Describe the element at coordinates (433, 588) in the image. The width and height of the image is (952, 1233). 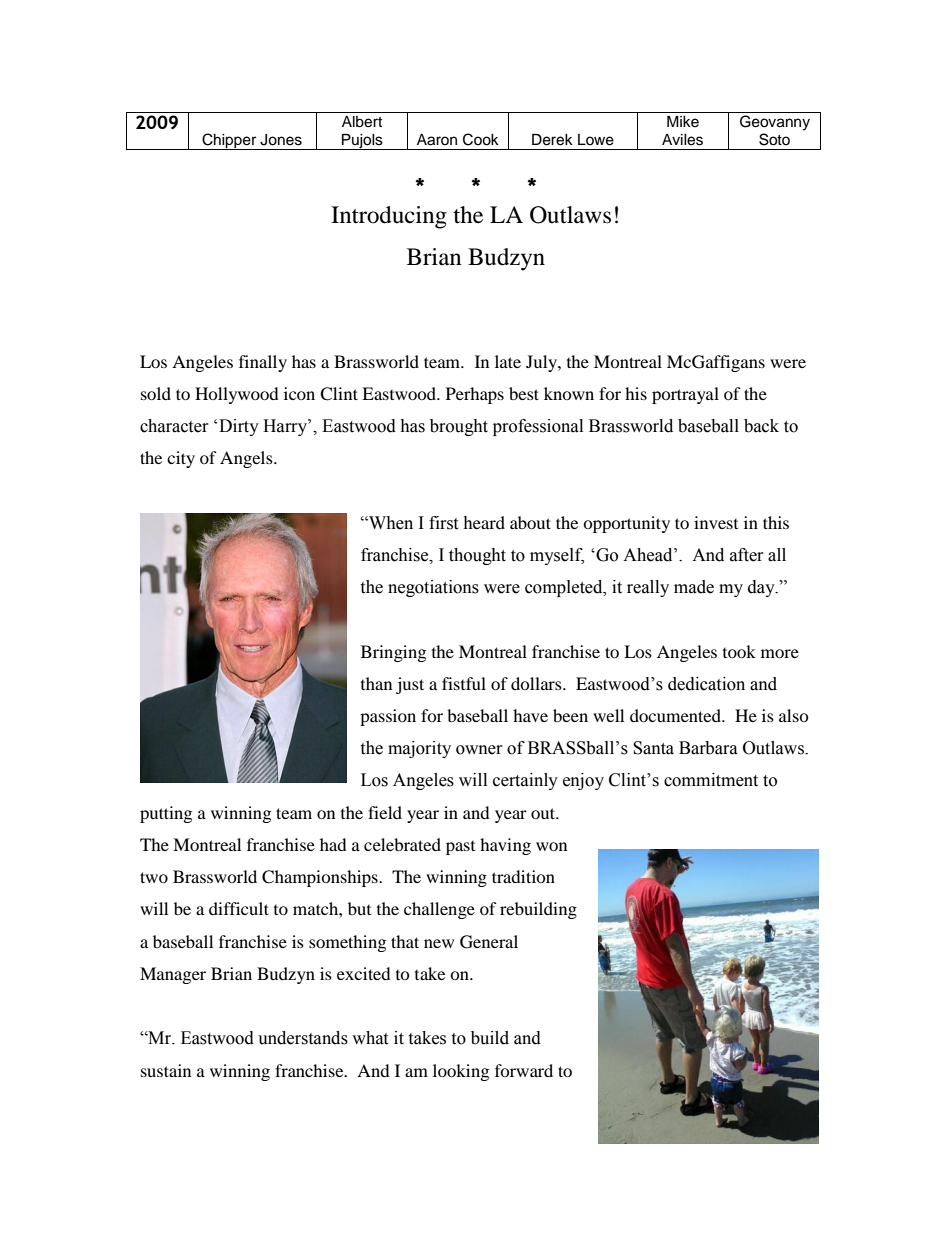
I see `negotiations` at that location.
